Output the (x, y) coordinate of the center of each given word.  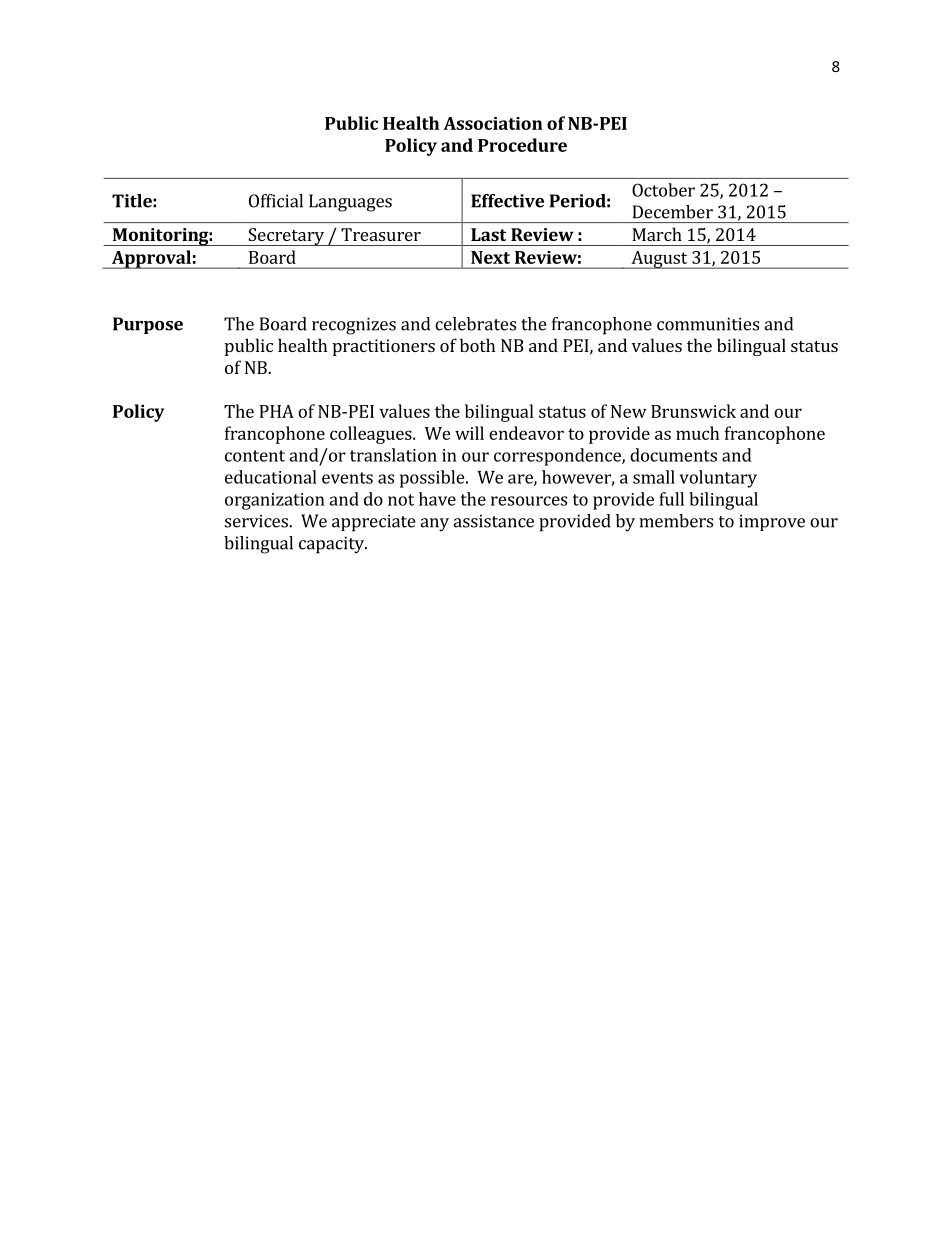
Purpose (148, 325)
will (469, 433)
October (663, 190)
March (657, 234)
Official (276, 201)
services (257, 521)
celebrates (475, 324)
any (434, 525)
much (697, 433)
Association (493, 123)
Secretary (286, 237)
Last (488, 234)
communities (708, 324)
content (255, 456)
